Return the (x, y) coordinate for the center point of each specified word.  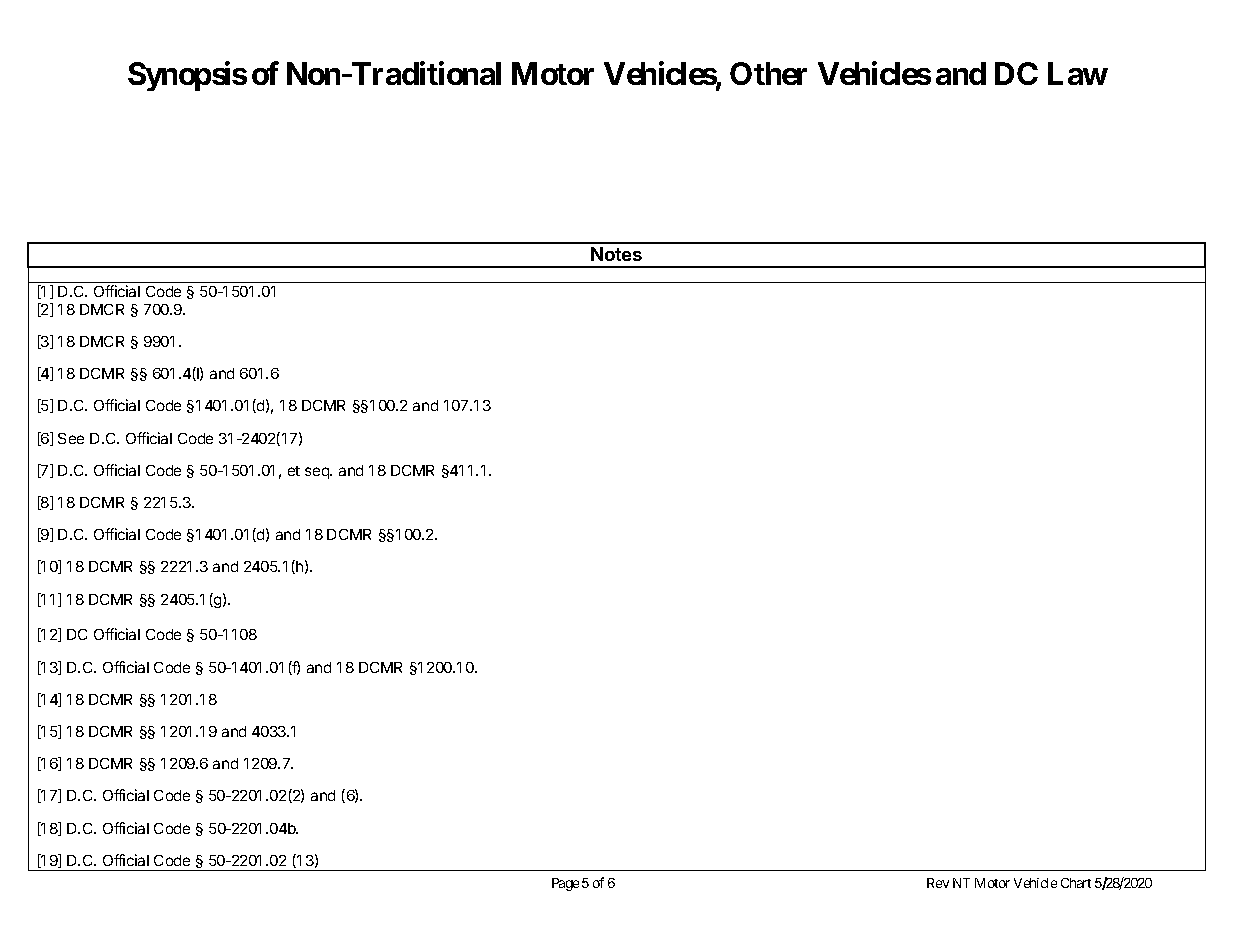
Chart (1076, 883)
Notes (616, 254)
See (71, 438)
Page (565, 884)
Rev (938, 883)
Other (768, 73)
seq (318, 473)
